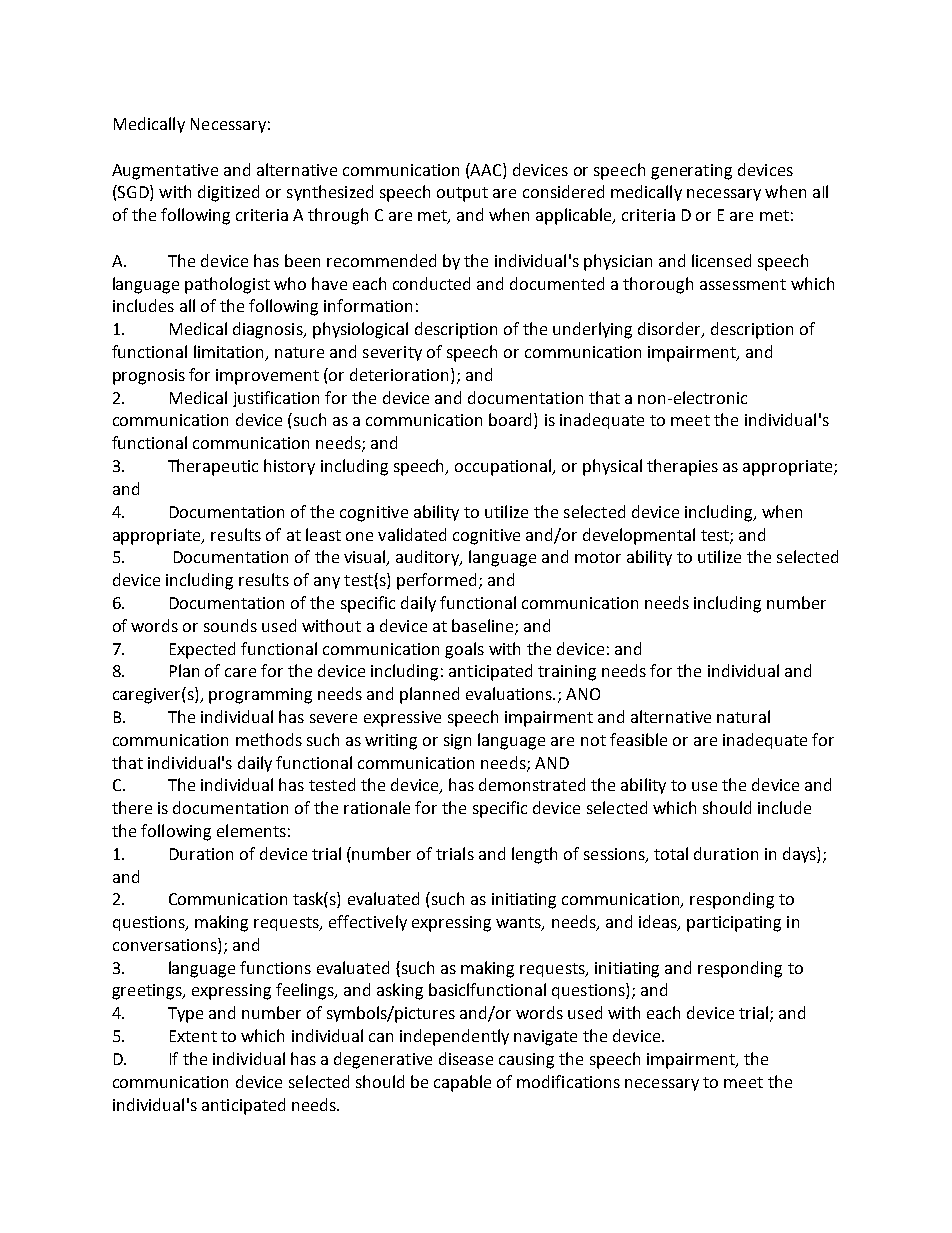 The height and width of the screenshot is (1233, 952). I want to click on natural, so click(743, 716).
